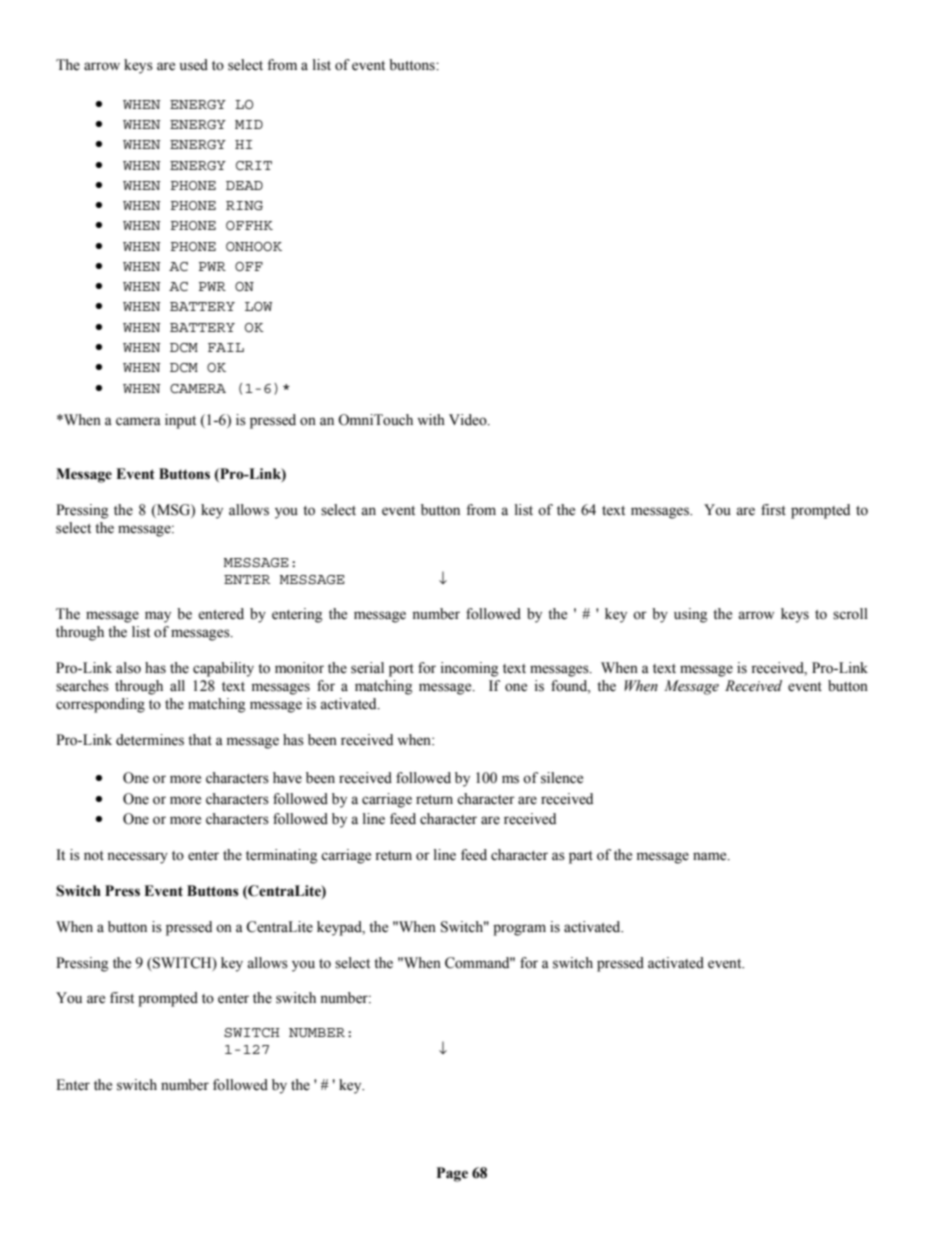 This page has height=1233, width=952. What do you see at coordinates (249, 124) in the page?
I see `MID` at bounding box center [249, 124].
